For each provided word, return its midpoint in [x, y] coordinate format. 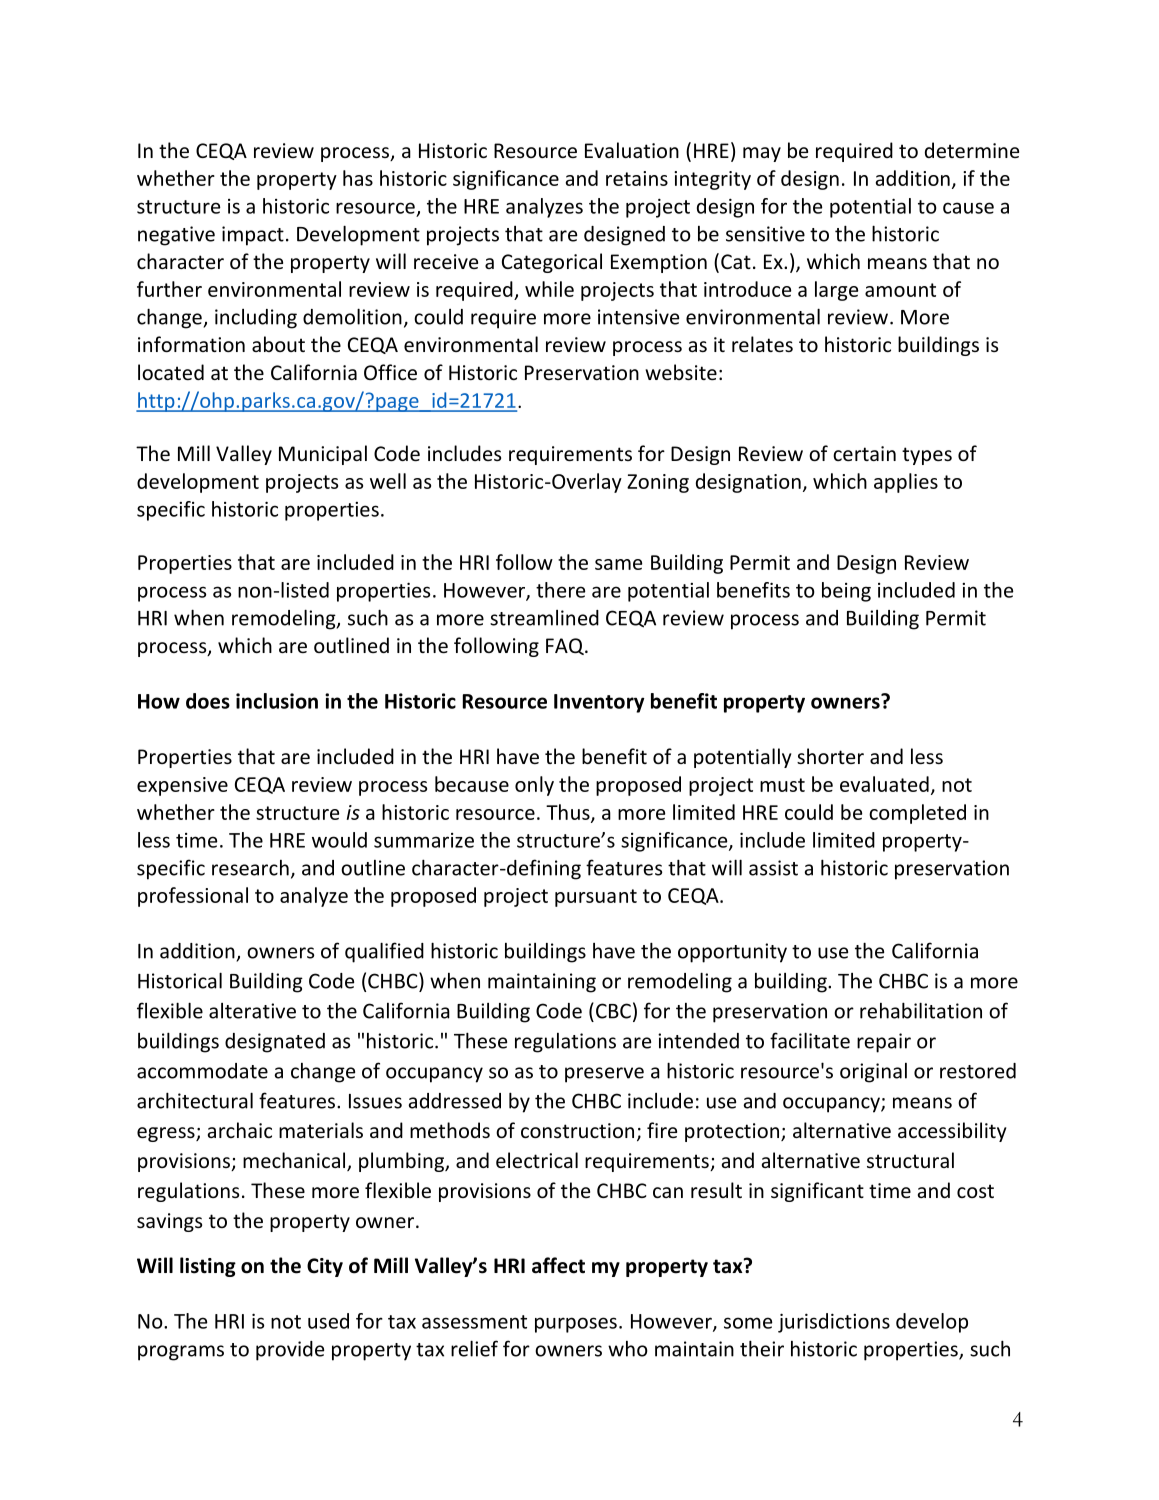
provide [290, 1351]
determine [972, 150]
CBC [613, 1011]
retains [637, 178]
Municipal [323, 455]
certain [864, 453]
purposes [576, 1325]
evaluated [884, 784]
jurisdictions [834, 1323]
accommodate [202, 1071]
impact [253, 236]
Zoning [658, 483]
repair [884, 1043]
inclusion [277, 701]
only [534, 786]
